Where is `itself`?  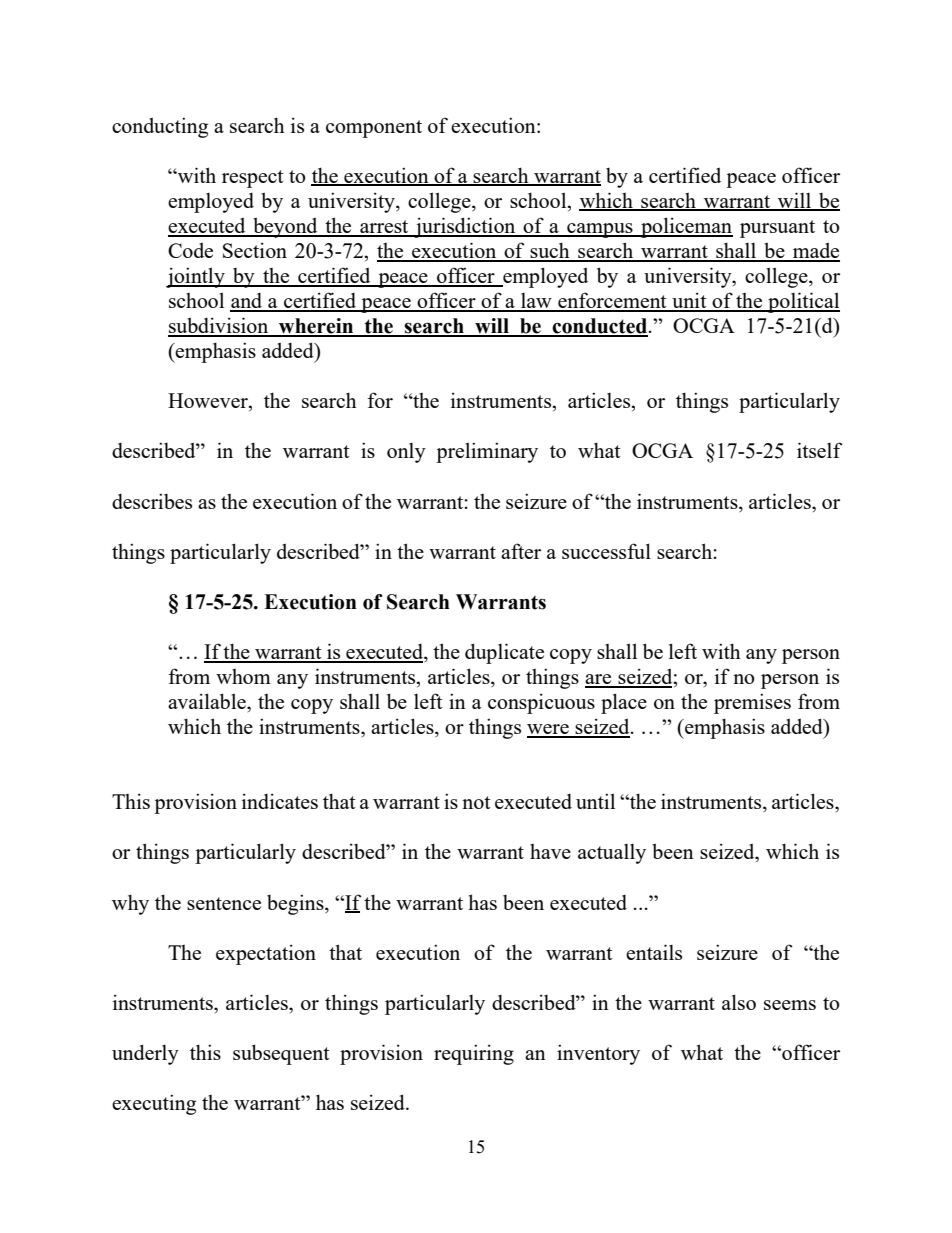
itself is located at coordinates (819, 450).
